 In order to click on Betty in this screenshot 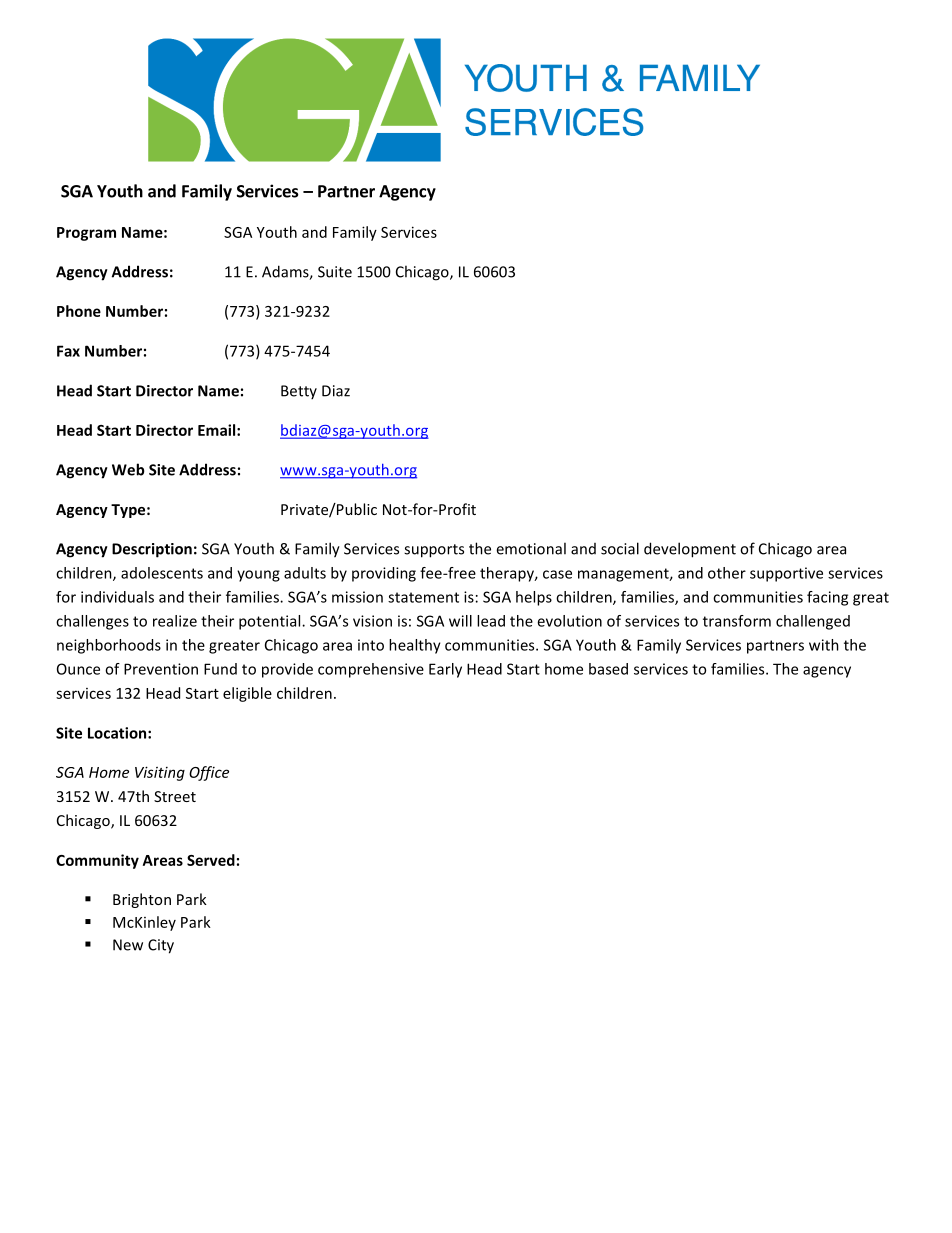, I will do `click(299, 392)`.
